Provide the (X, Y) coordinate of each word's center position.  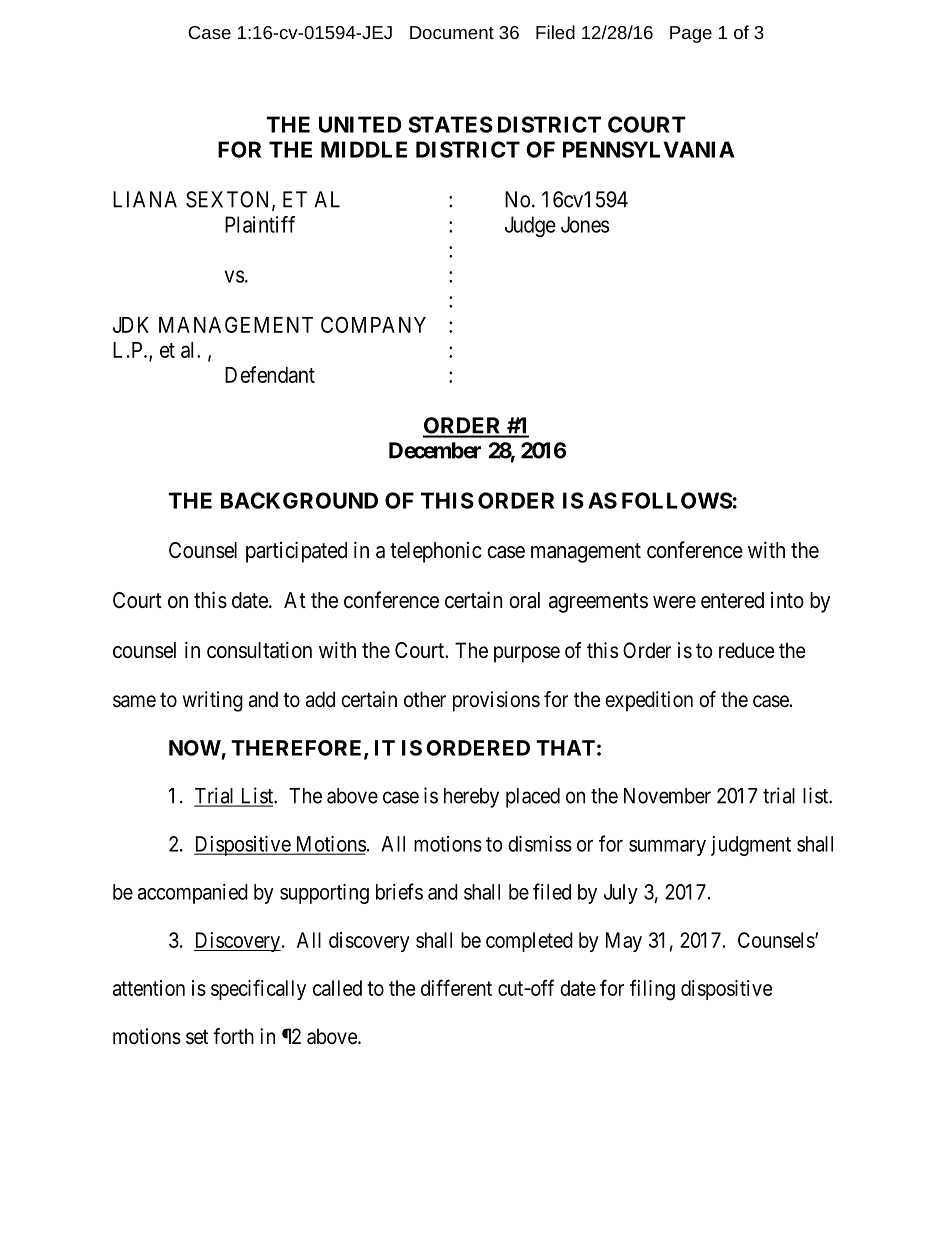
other (425, 699)
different (456, 987)
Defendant (270, 374)
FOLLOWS (677, 500)
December (435, 450)
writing (213, 701)
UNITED (360, 124)
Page (691, 34)
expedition (649, 701)
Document (452, 32)
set (197, 1037)
